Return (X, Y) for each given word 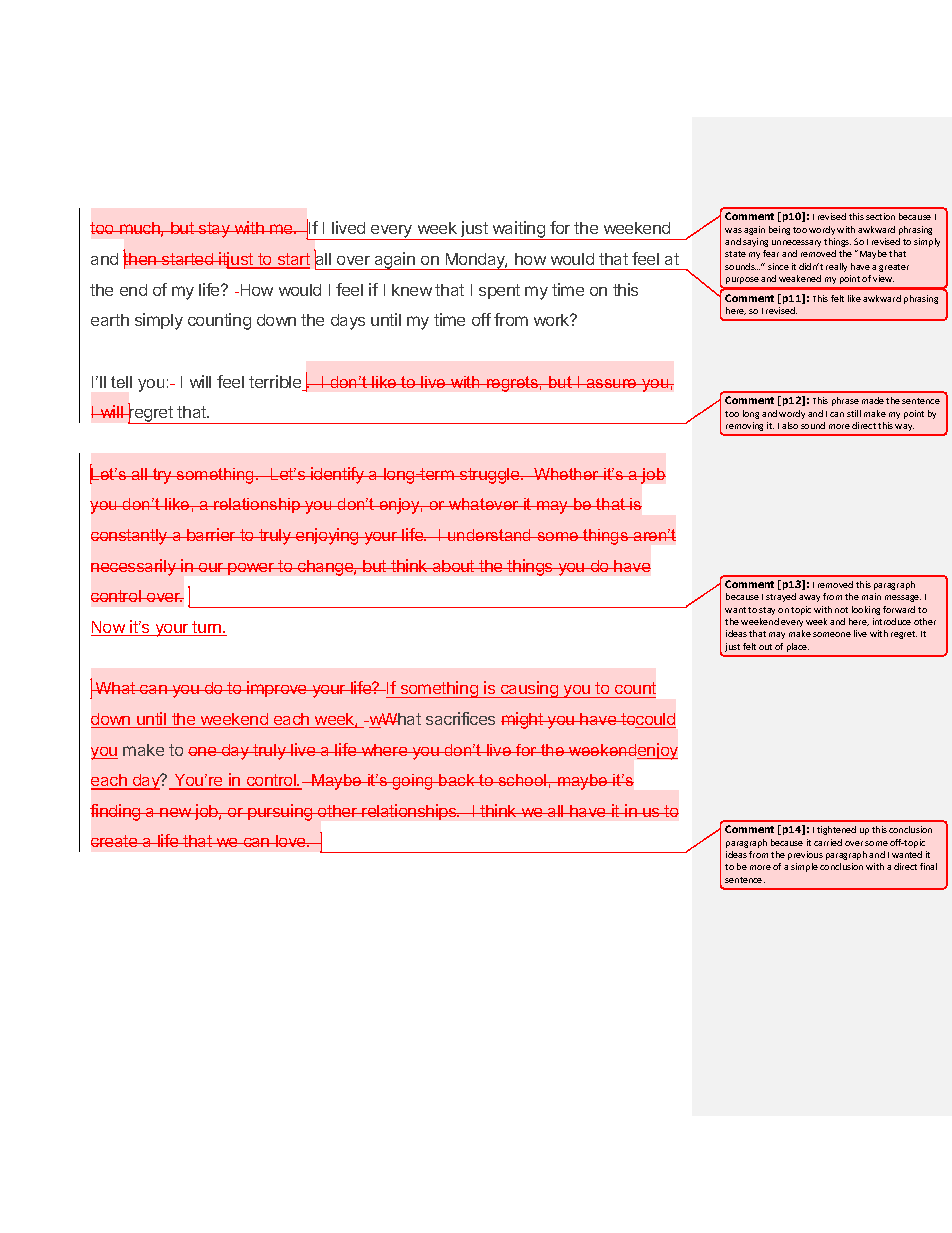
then (140, 259)
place (798, 647)
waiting (519, 230)
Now (109, 628)
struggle (490, 476)
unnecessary (796, 243)
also (790, 425)
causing (529, 689)
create (115, 841)
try (162, 476)
